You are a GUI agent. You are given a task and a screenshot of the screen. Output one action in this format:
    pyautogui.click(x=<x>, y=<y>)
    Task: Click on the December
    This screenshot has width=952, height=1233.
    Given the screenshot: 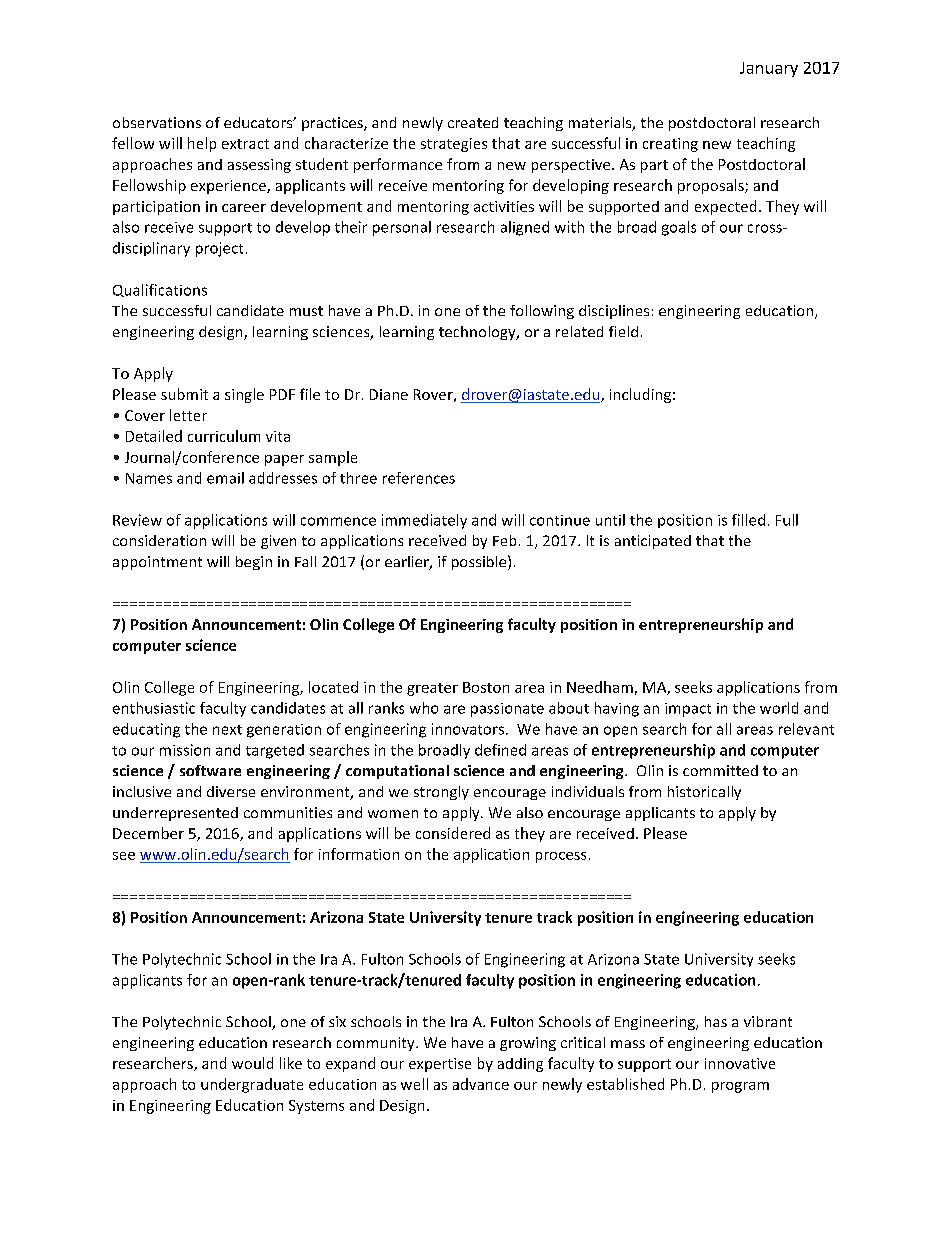 What is the action you would take?
    pyautogui.click(x=148, y=833)
